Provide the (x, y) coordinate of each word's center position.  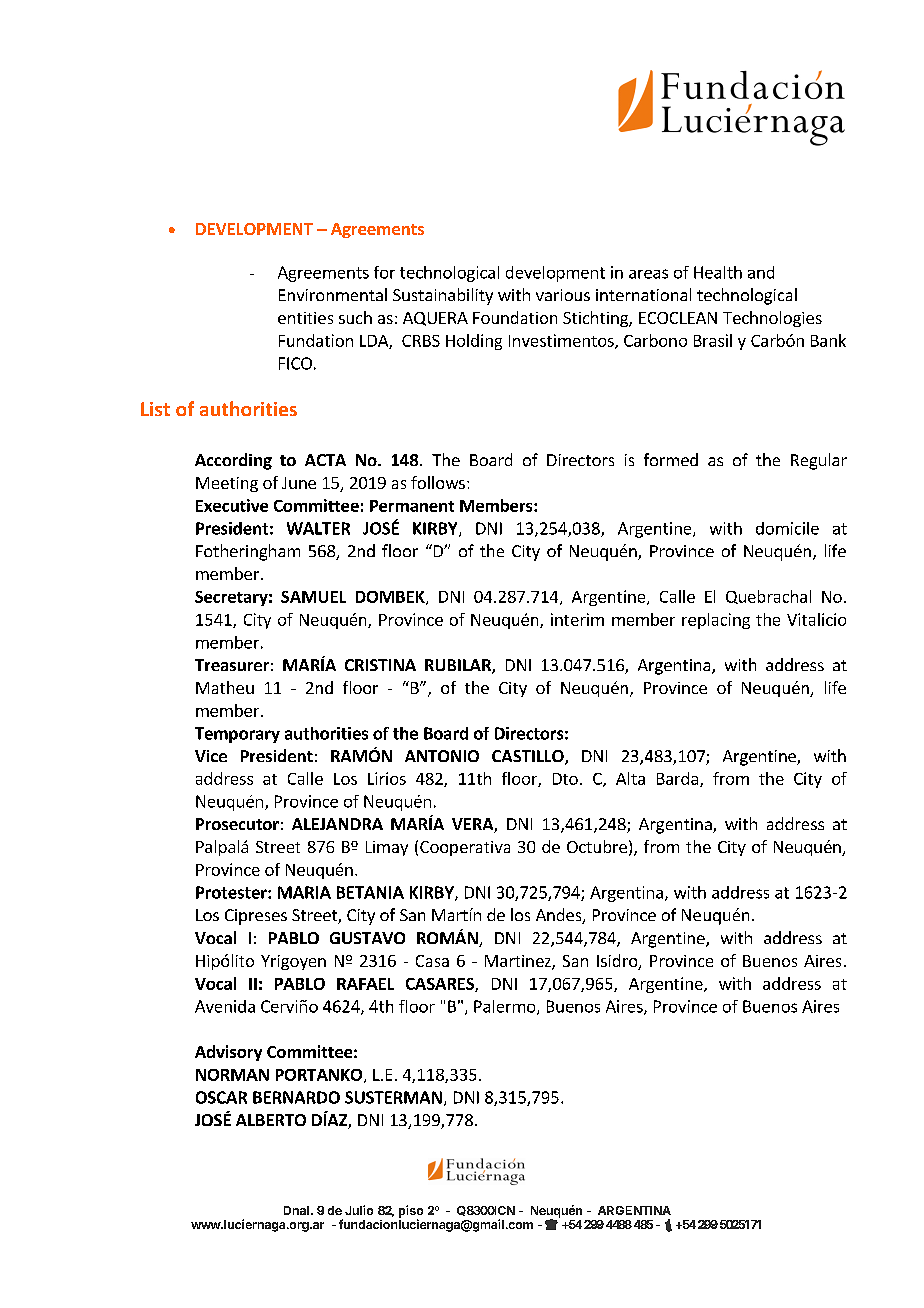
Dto (565, 779)
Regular (819, 461)
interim (577, 619)
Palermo (506, 1007)
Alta (630, 778)
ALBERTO (271, 1120)
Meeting (227, 484)
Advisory (228, 1053)
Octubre (597, 846)
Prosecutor (237, 824)
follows (438, 482)
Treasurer (232, 665)
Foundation (515, 317)
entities (305, 318)
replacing (716, 621)
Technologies (772, 319)
